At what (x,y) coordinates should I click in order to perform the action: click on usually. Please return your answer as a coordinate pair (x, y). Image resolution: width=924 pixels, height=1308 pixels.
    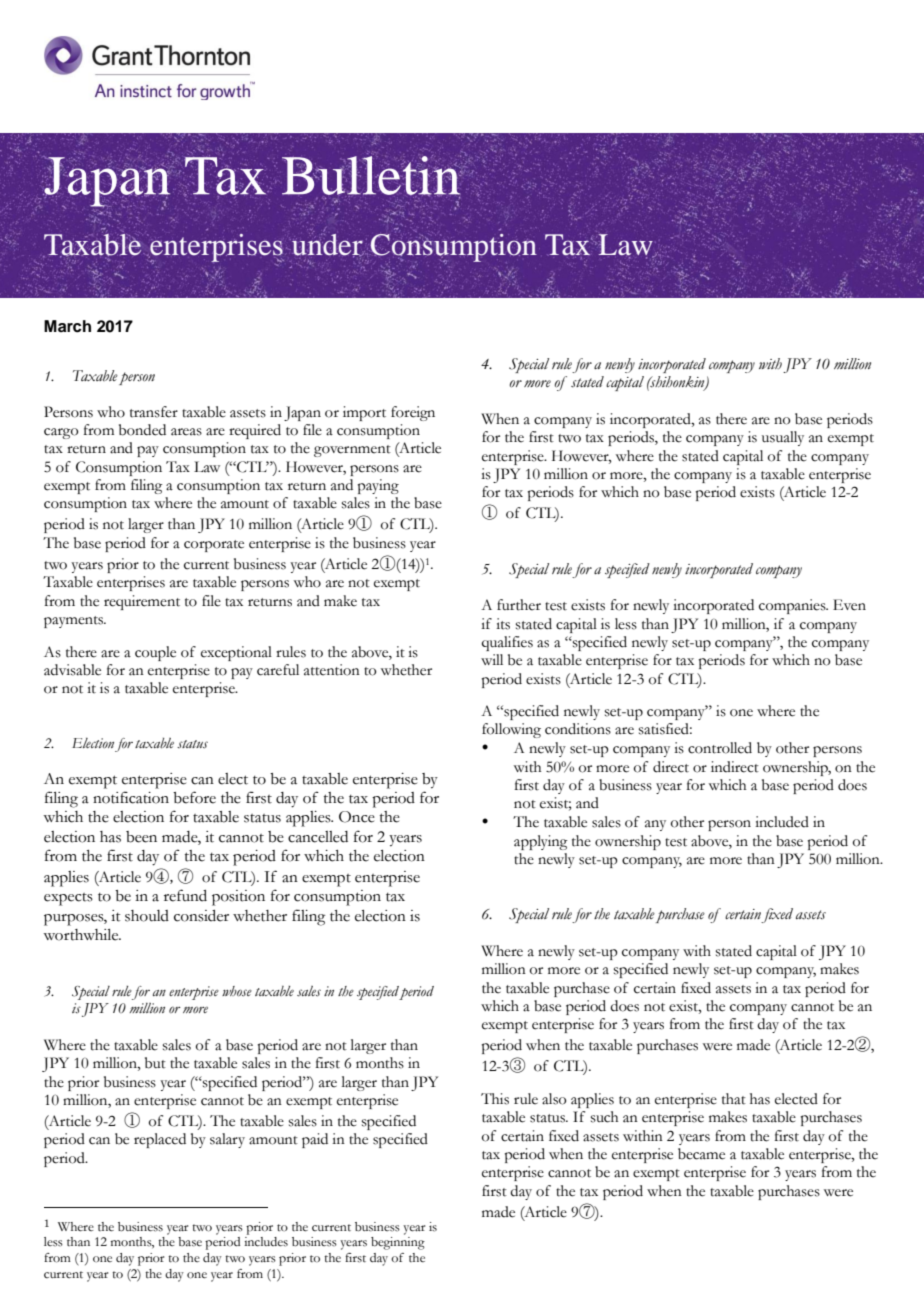
    Looking at the image, I should click on (783, 438).
